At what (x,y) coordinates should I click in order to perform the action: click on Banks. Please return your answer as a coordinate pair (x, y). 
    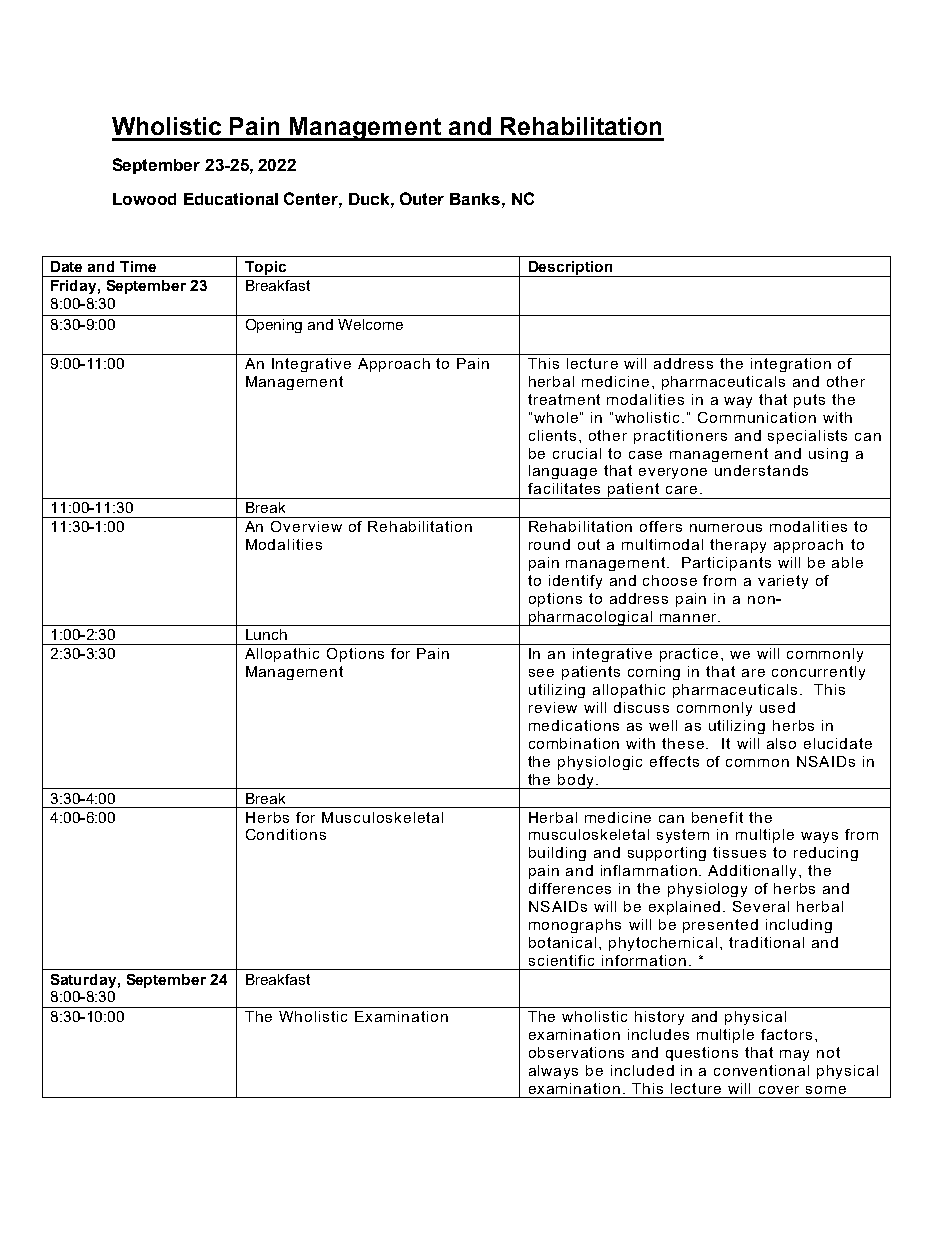
    Looking at the image, I should click on (475, 199).
